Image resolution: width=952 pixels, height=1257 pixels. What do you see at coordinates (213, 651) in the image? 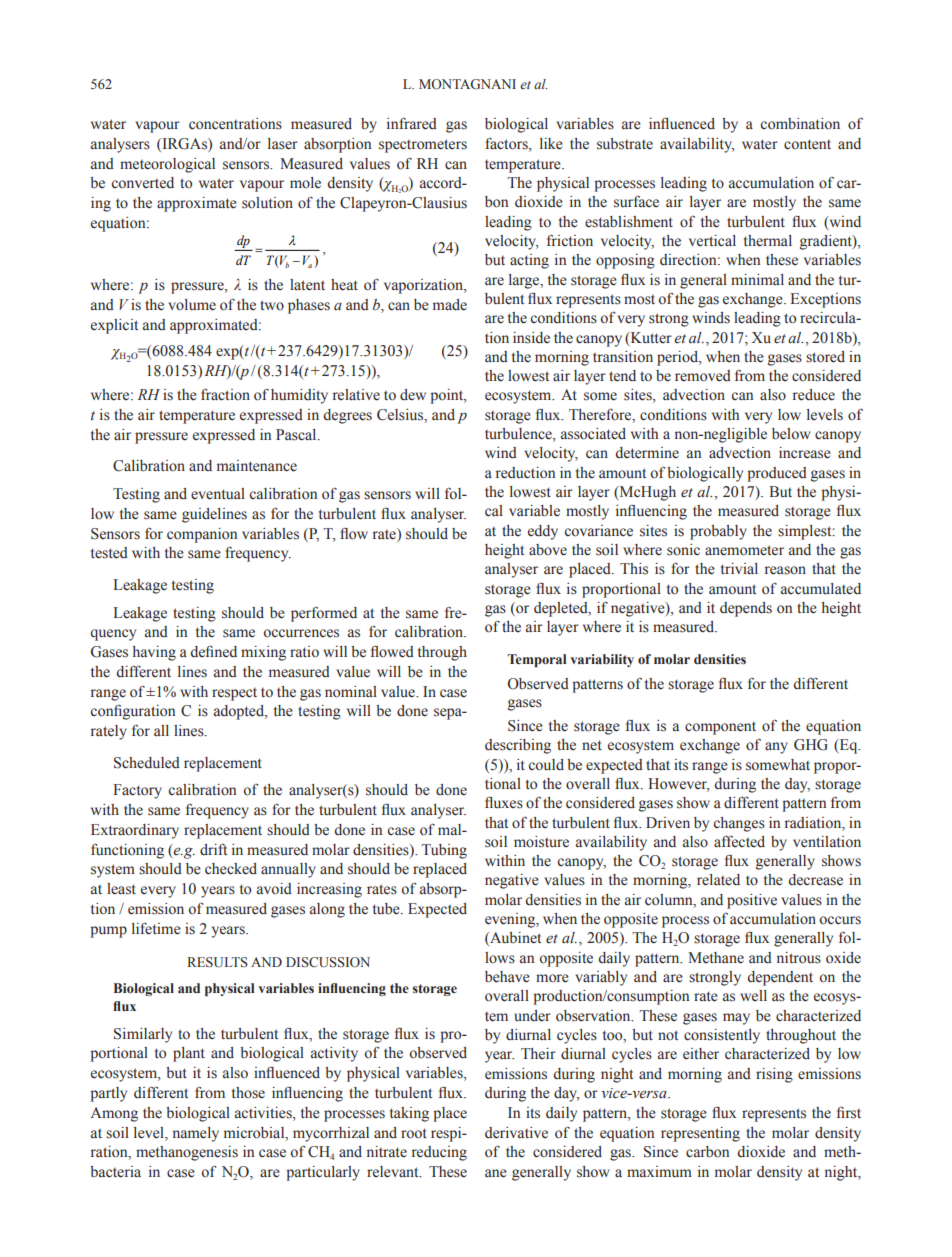
I see `defined` at bounding box center [213, 651].
